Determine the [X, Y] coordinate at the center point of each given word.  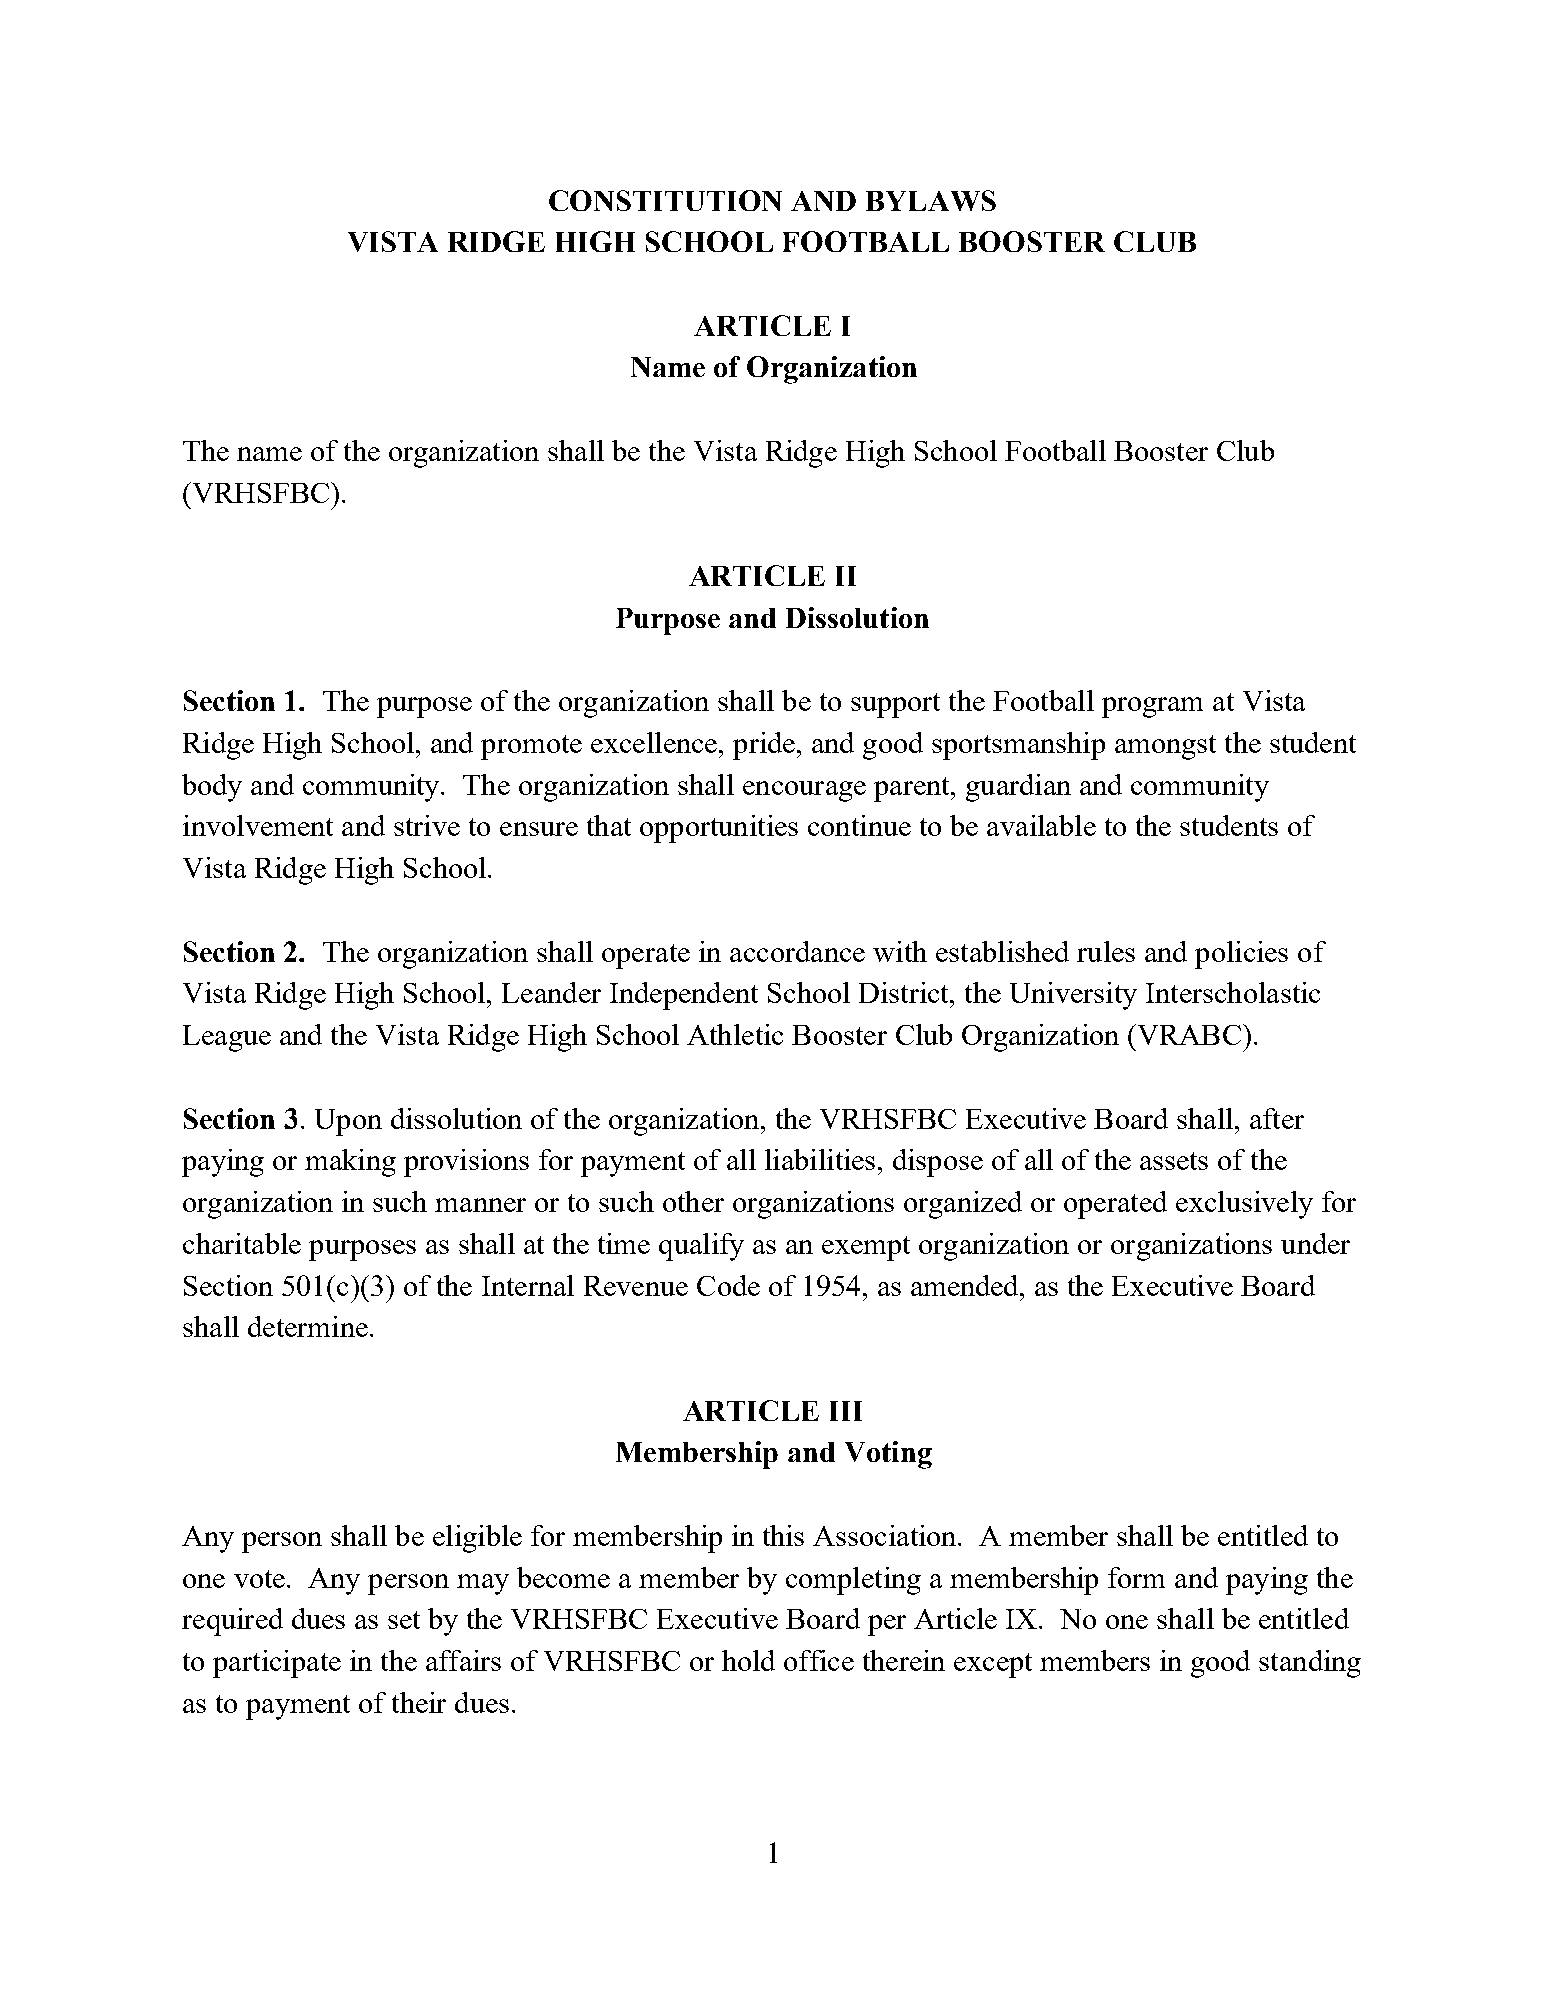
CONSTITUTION [665, 200]
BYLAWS [931, 200]
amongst [1165, 747]
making [350, 1163]
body [212, 788]
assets [1174, 1161]
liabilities [820, 1159]
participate [277, 1664]
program [1152, 707]
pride [764, 746]
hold [748, 1660]
